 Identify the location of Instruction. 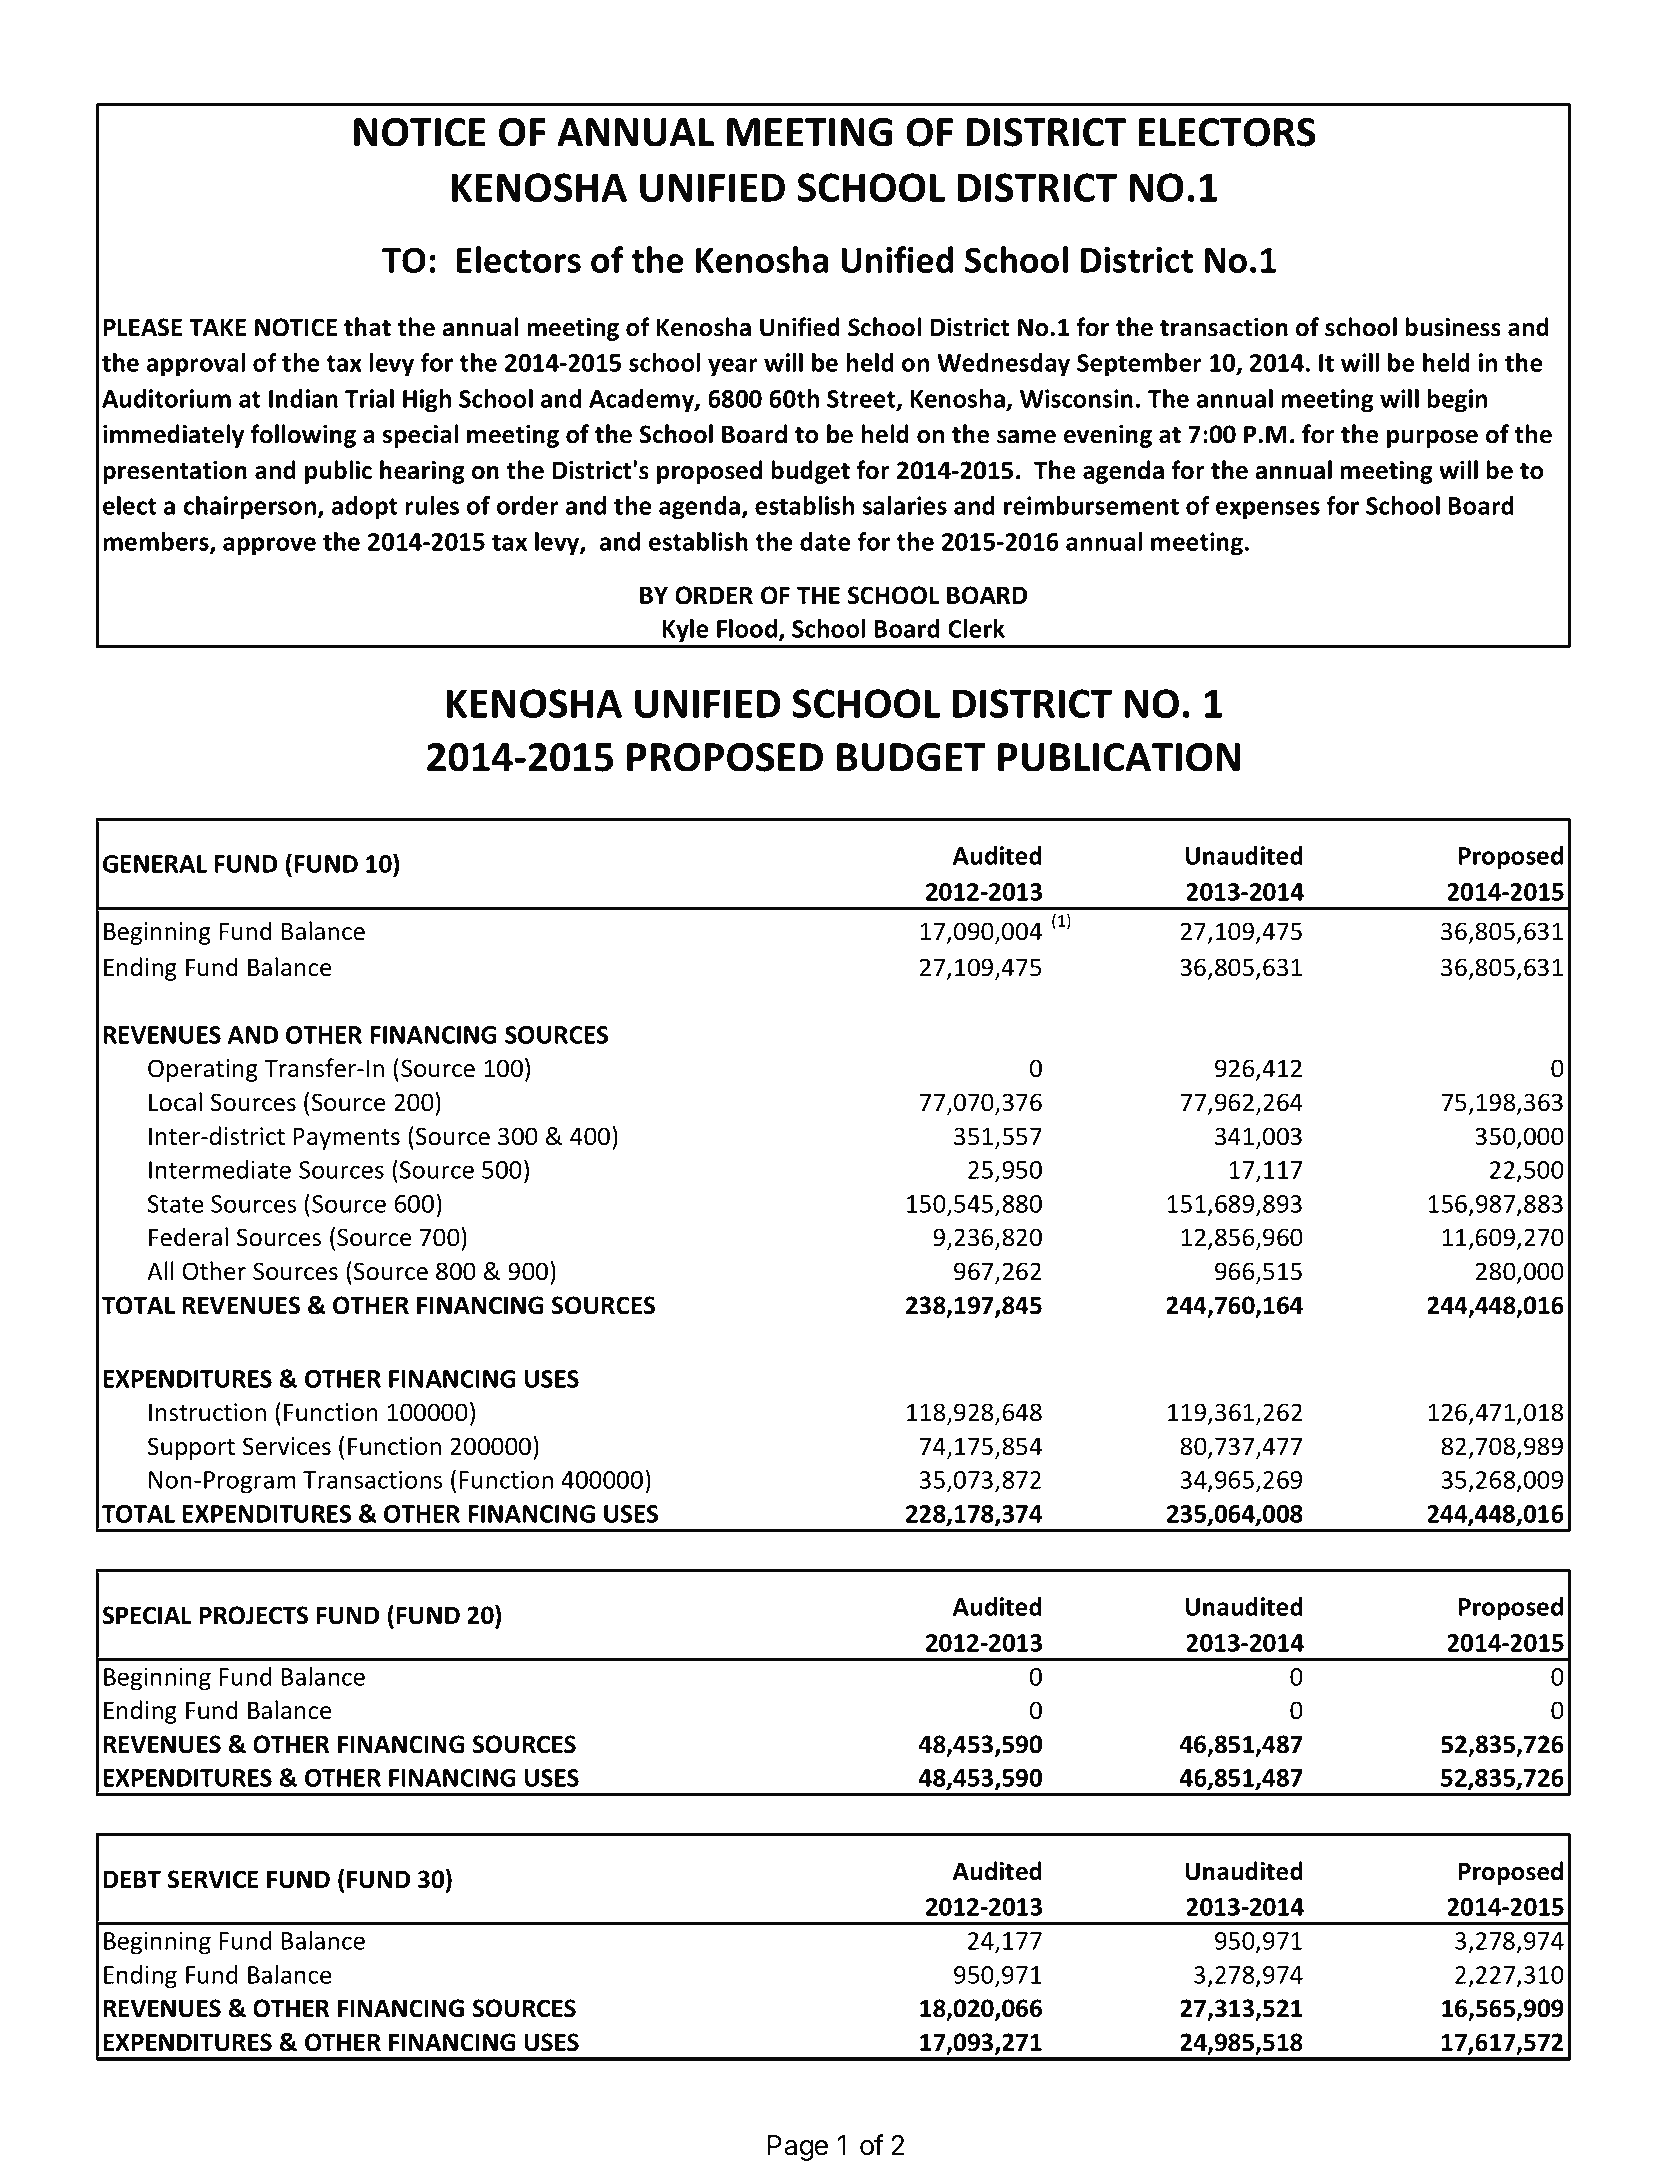
(207, 1412).
